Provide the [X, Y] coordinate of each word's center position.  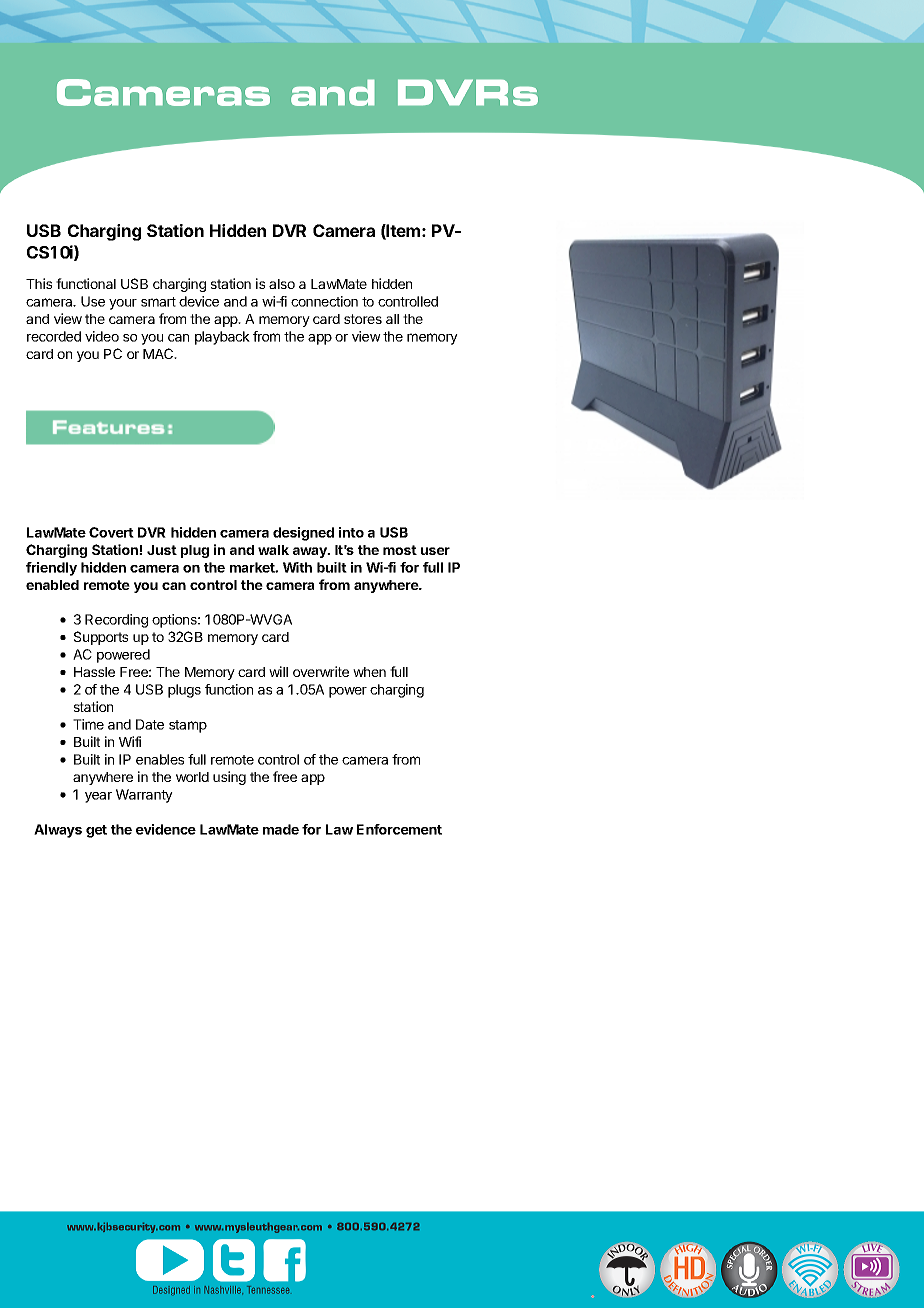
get [96, 831]
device [199, 301]
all [392, 319]
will [278, 671]
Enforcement [399, 829]
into [351, 532]
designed [303, 534]
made [281, 829]
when [369, 672]
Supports [101, 638]
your [123, 304]
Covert [111, 532]
